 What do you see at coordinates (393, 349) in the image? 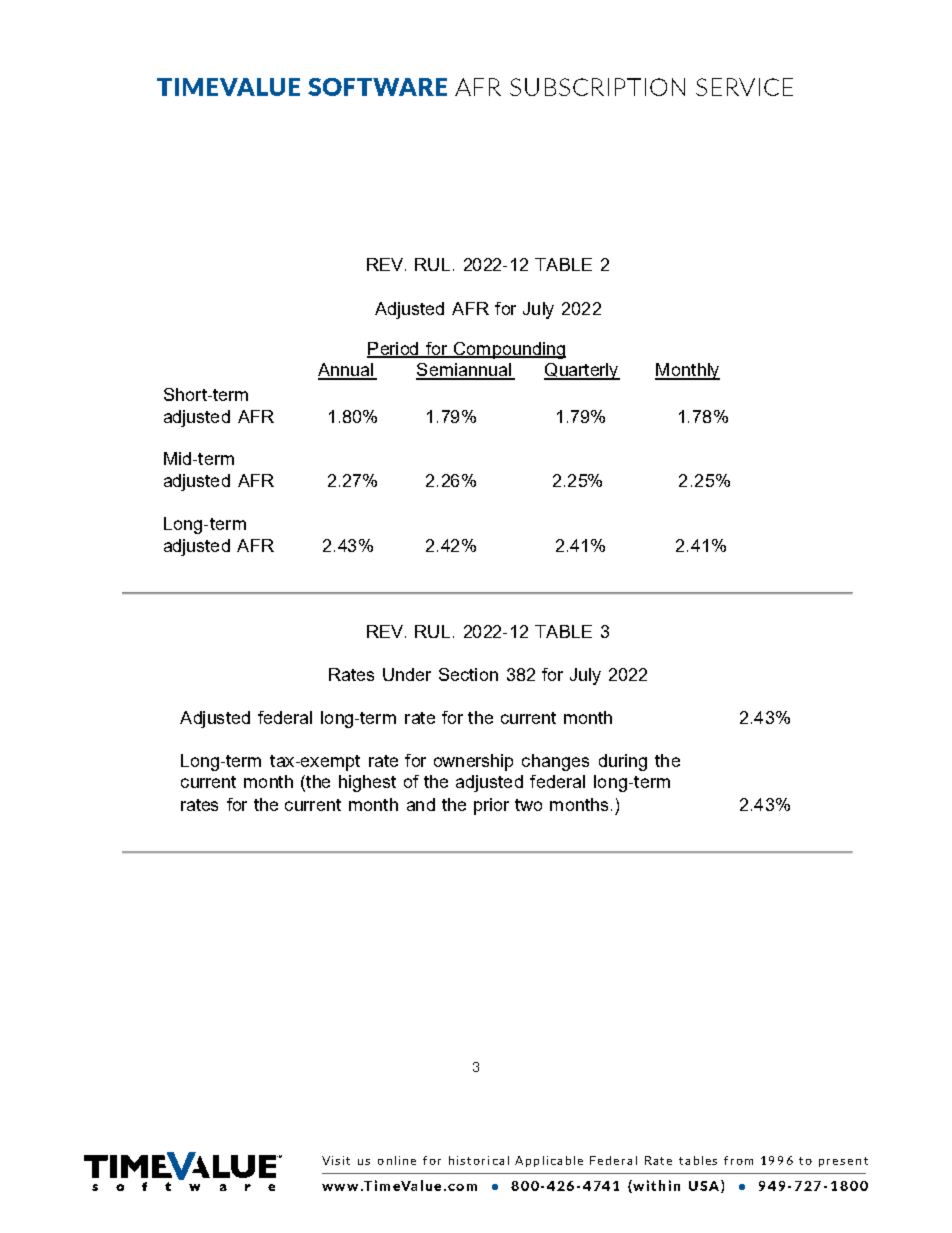
I see `Period` at bounding box center [393, 349].
